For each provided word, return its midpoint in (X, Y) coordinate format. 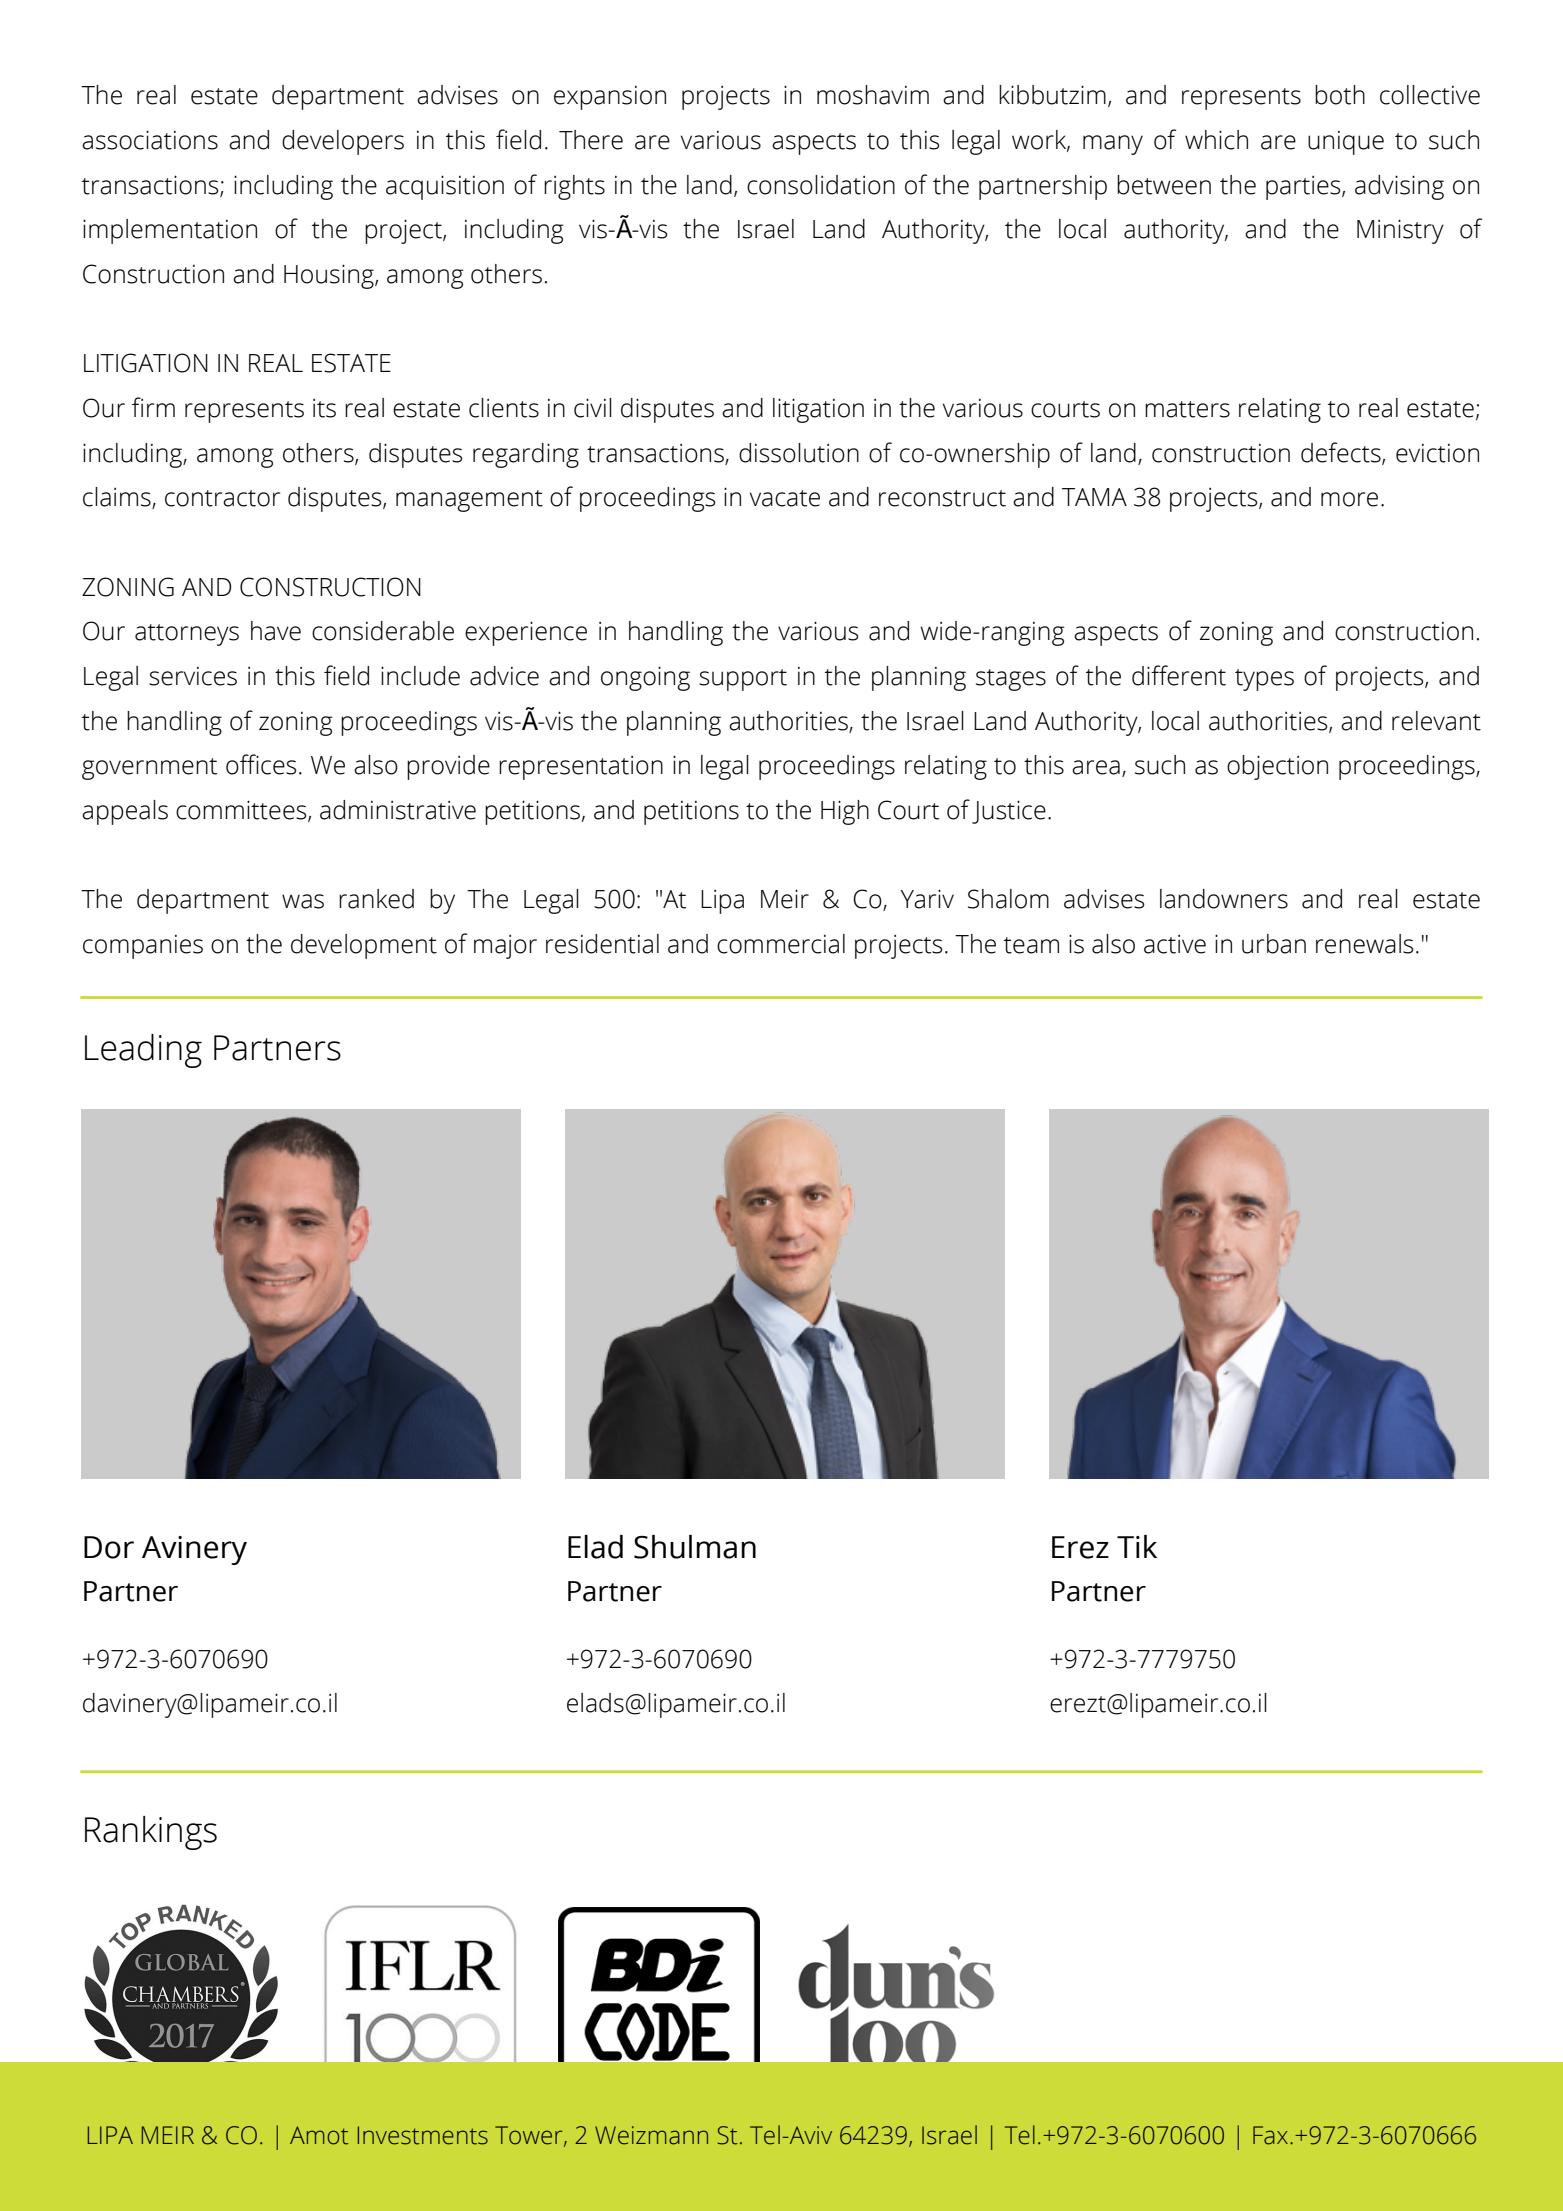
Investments (423, 2135)
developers (343, 142)
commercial (781, 944)
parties (1304, 188)
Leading (143, 1051)
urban (1274, 944)
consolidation (821, 185)
